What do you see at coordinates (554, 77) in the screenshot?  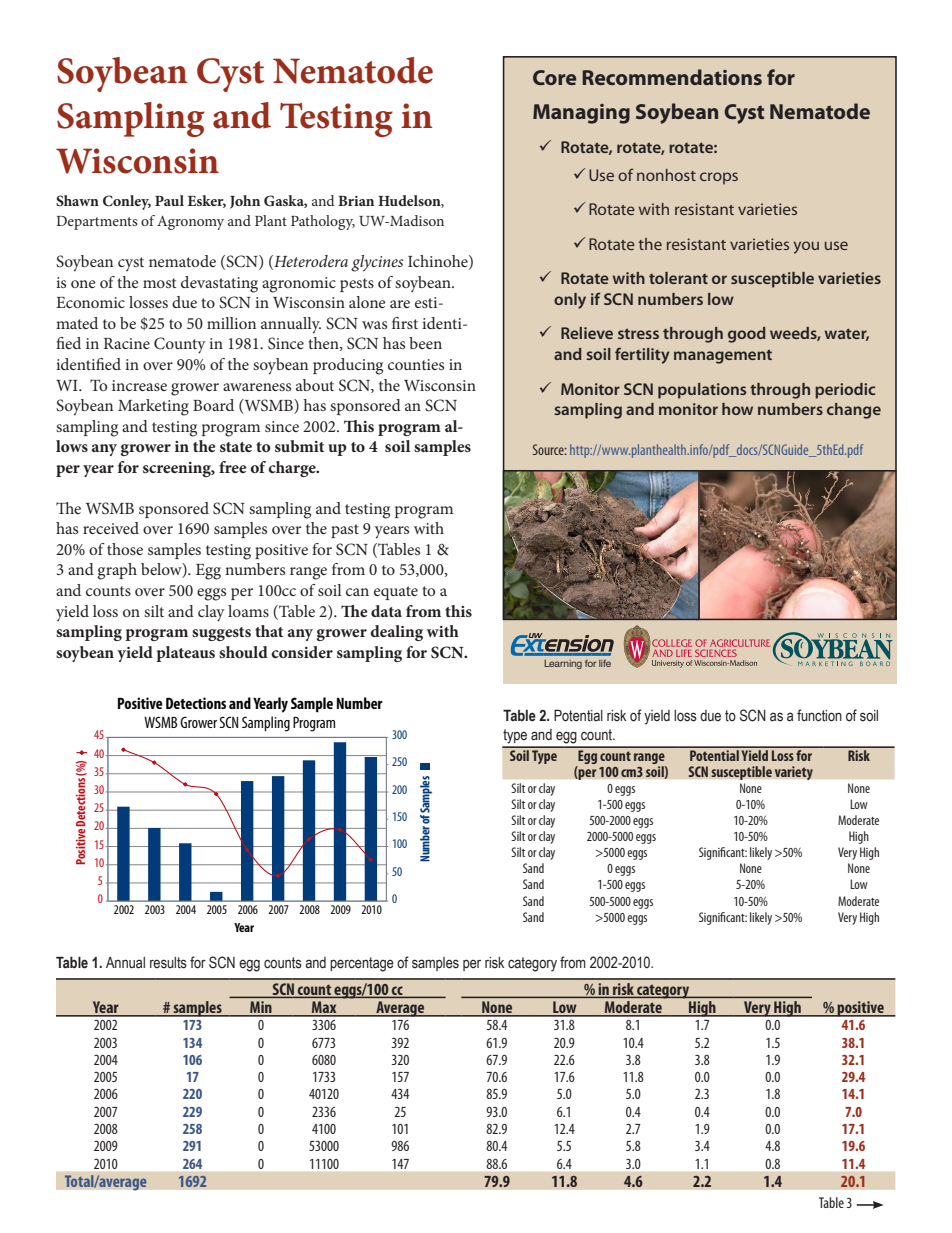 I see `Core` at bounding box center [554, 77].
